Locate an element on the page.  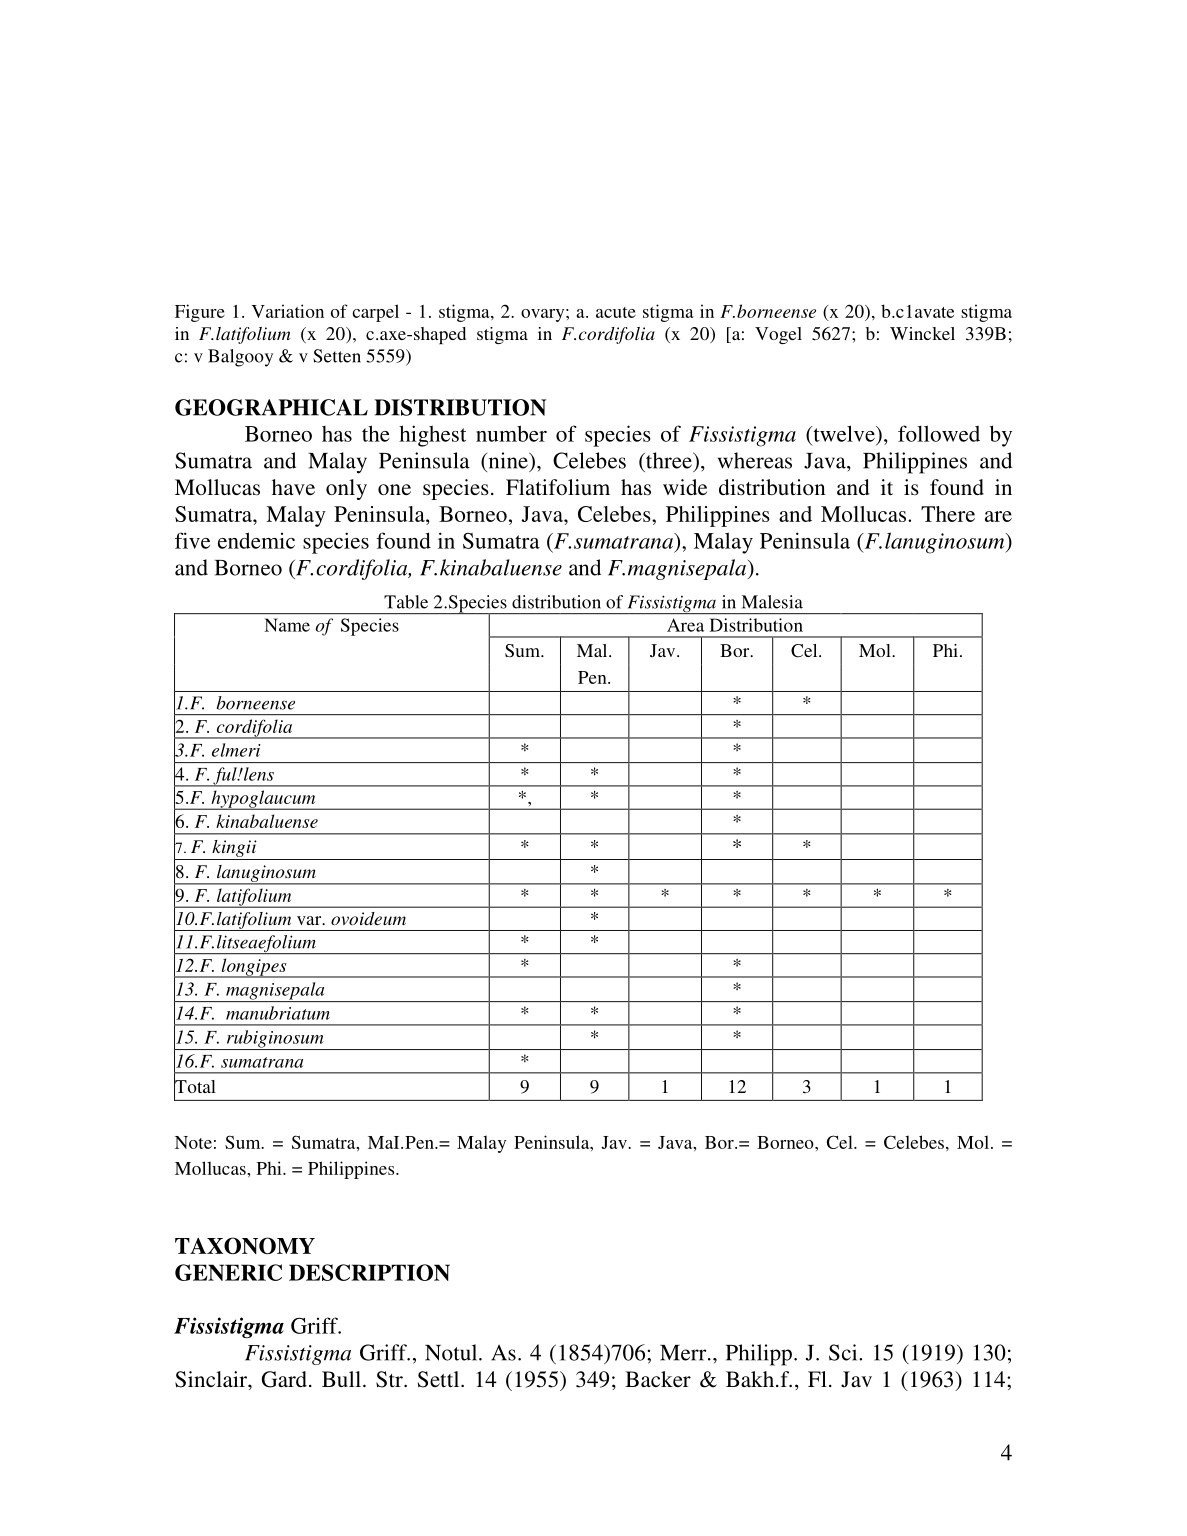
acute is located at coordinates (616, 312).
